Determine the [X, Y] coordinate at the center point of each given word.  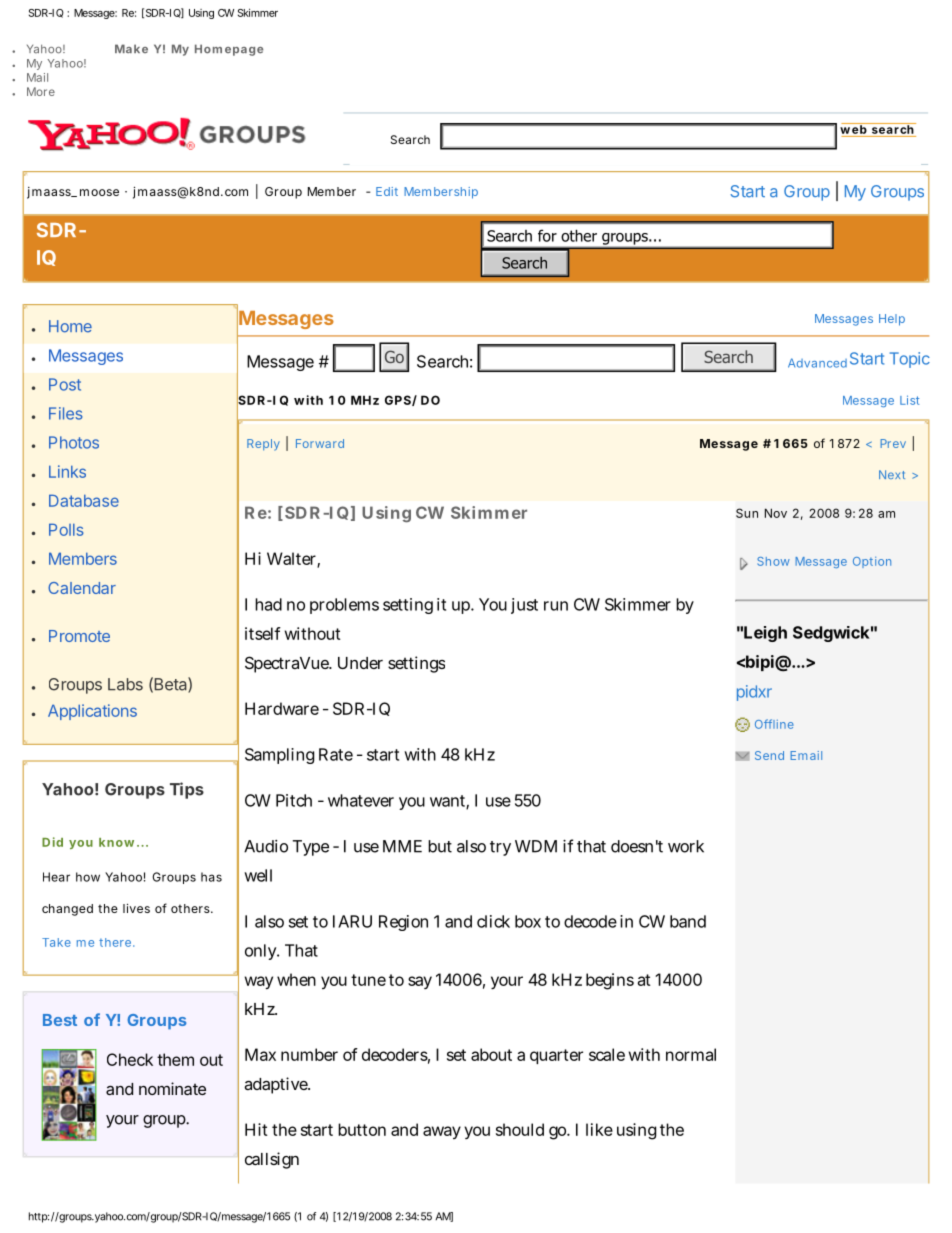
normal [691, 1054]
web [854, 128]
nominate [172, 1088]
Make [131, 48]
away [442, 1132]
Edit [387, 191]
